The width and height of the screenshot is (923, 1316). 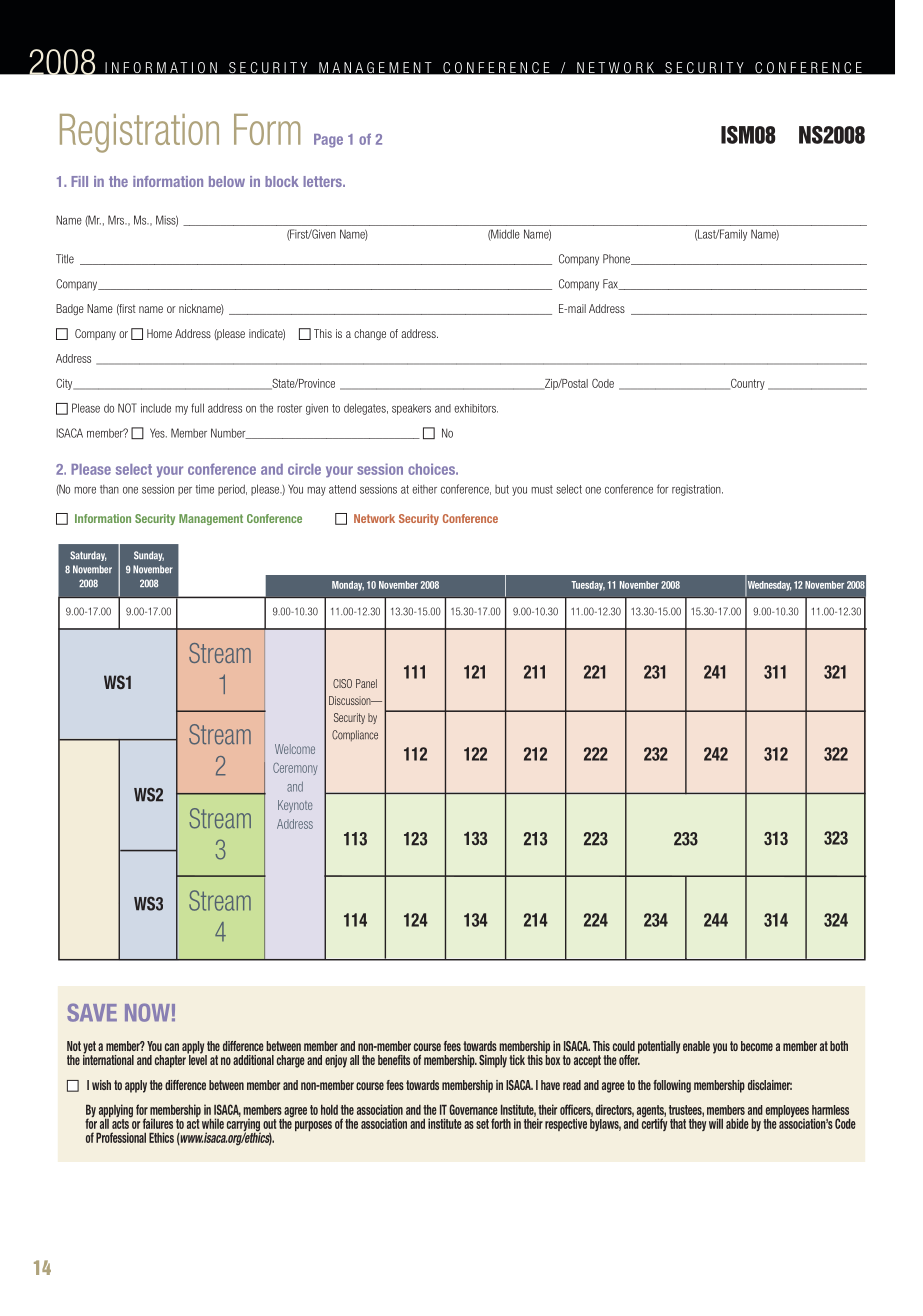 What do you see at coordinates (424, 489) in the screenshot?
I see `either` at bounding box center [424, 489].
